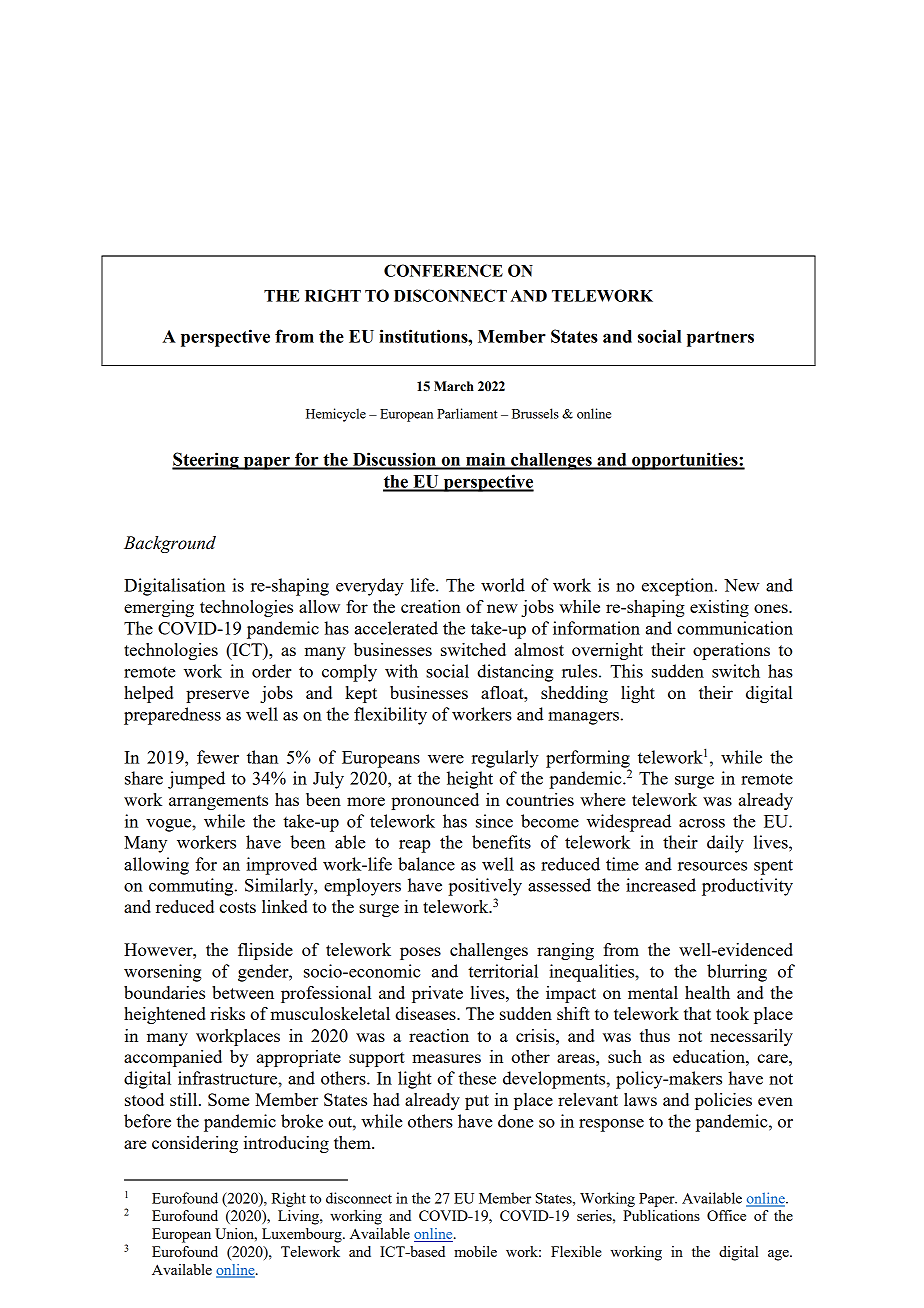  I want to click on Office, so click(726, 1215).
